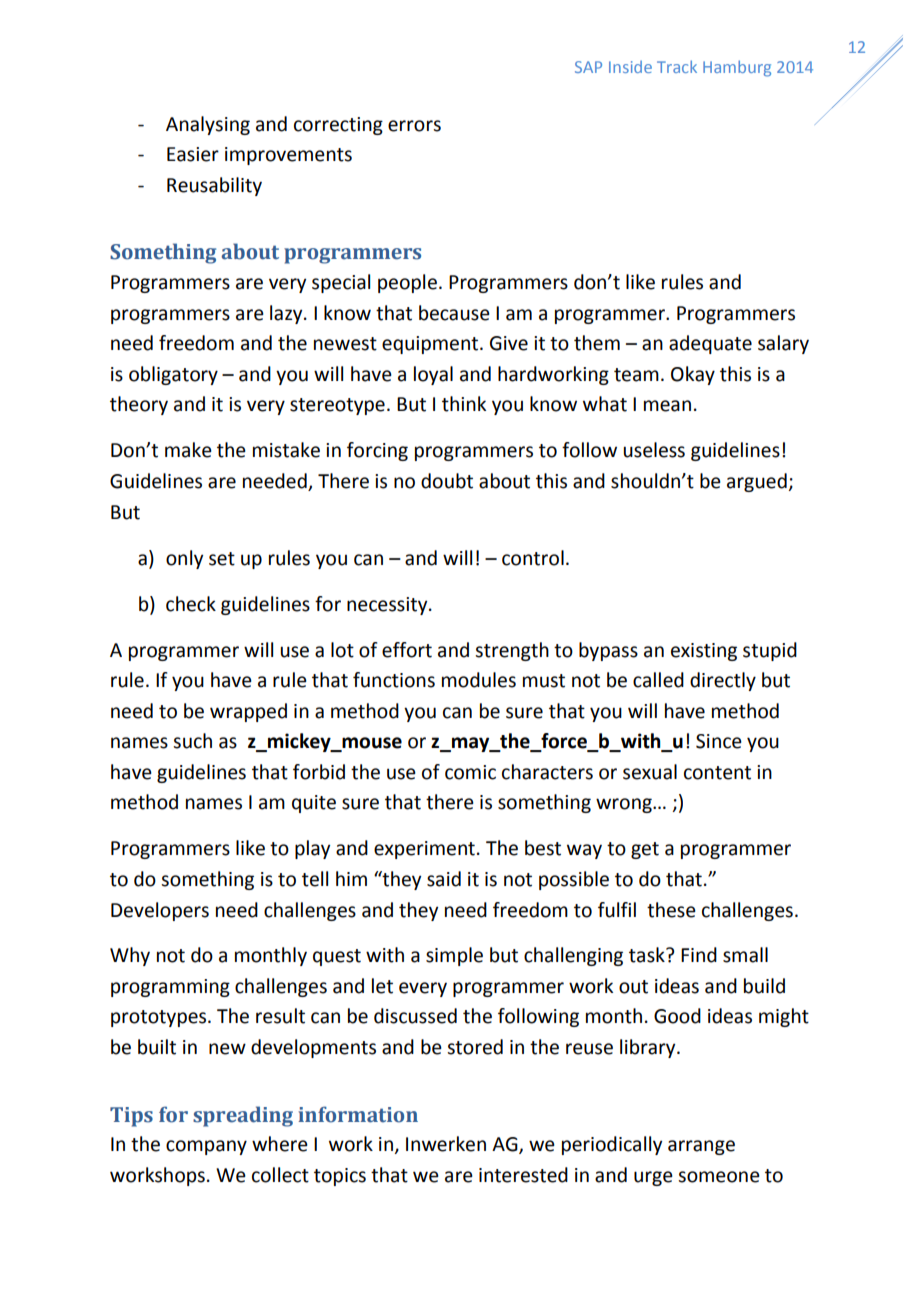 The width and height of the screenshot is (924, 1308). What do you see at coordinates (208, 125) in the screenshot?
I see `Analysing` at bounding box center [208, 125].
